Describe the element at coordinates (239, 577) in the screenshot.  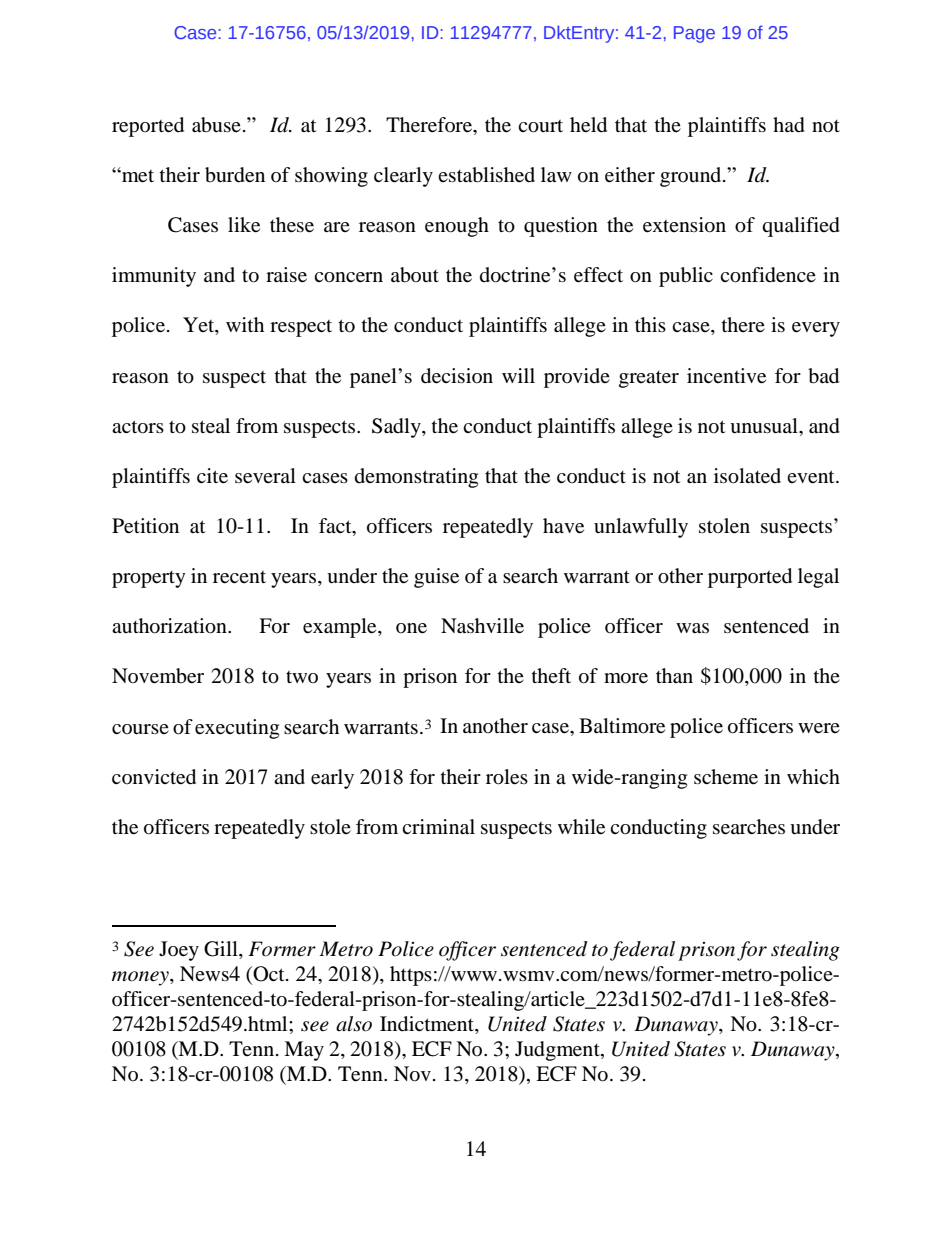
I see `recent` at that location.
